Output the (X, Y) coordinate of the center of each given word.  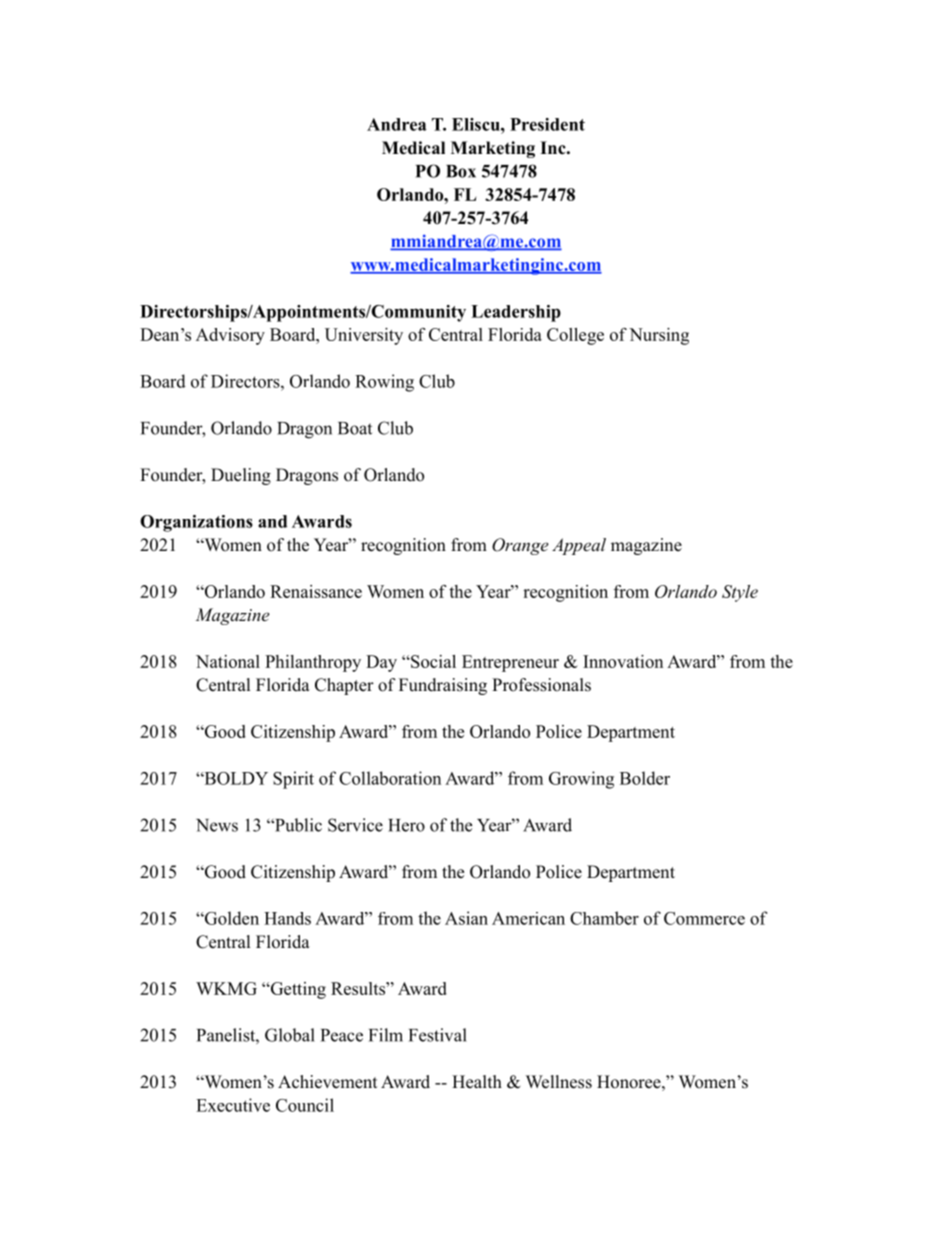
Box (461, 171)
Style (740, 593)
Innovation (623, 661)
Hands (287, 918)
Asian (466, 918)
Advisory (230, 336)
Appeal (579, 546)
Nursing (659, 336)
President (547, 124)
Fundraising (443, 686)
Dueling (241, 476)
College (575, 336)
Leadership (516, 313)
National (228, 661)
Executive (233, 1105)
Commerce (704, 918)
